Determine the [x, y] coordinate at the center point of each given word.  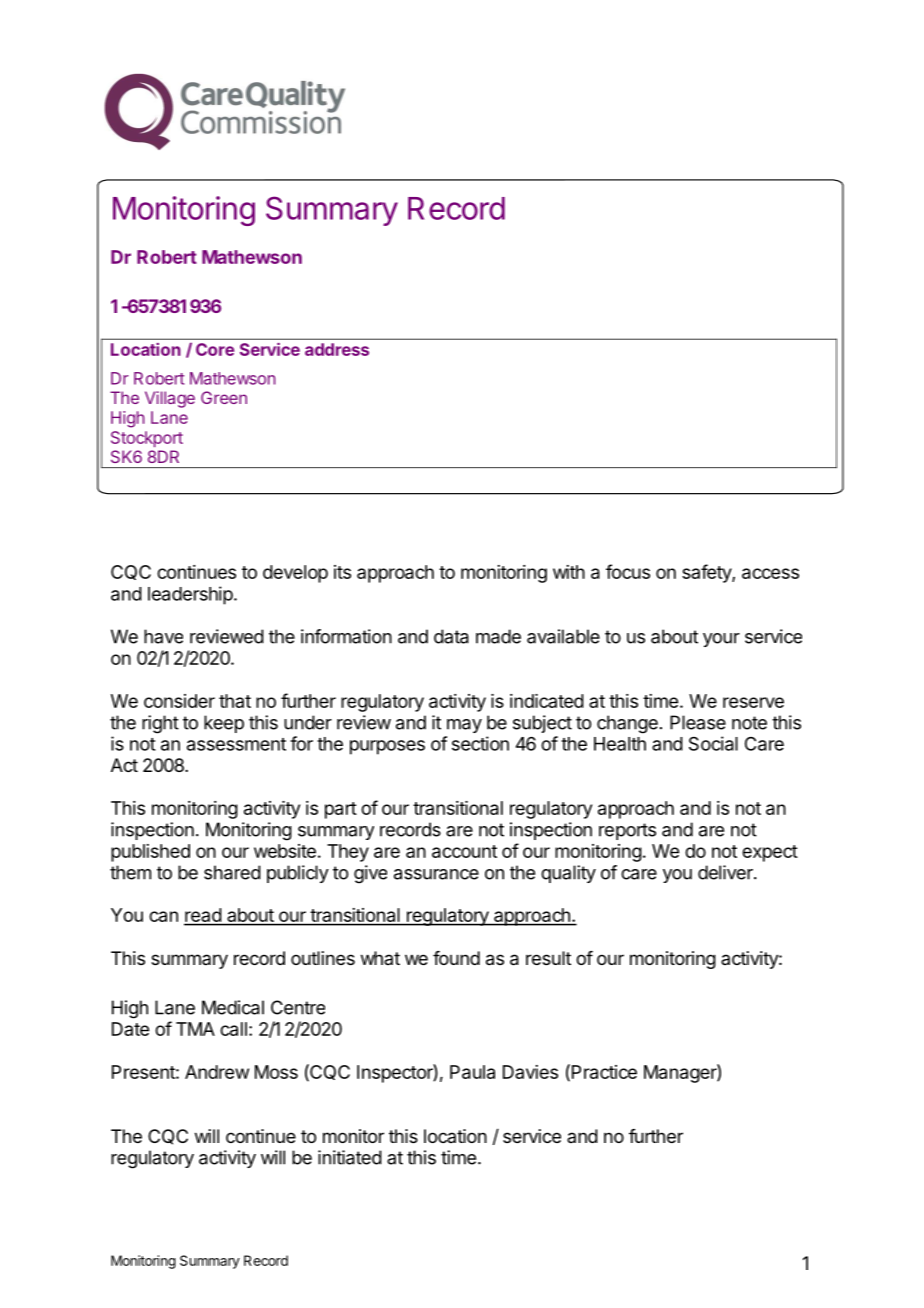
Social [713, 743]
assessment [236, 744]
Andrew [217, 1072]
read [203, 916]
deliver [726, 872]
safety [707, 573]
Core [215, 349]
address [337, 349]
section [480, 743]
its [342, 572]
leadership [190, 595]
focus [628, 571]
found [456, 958]
